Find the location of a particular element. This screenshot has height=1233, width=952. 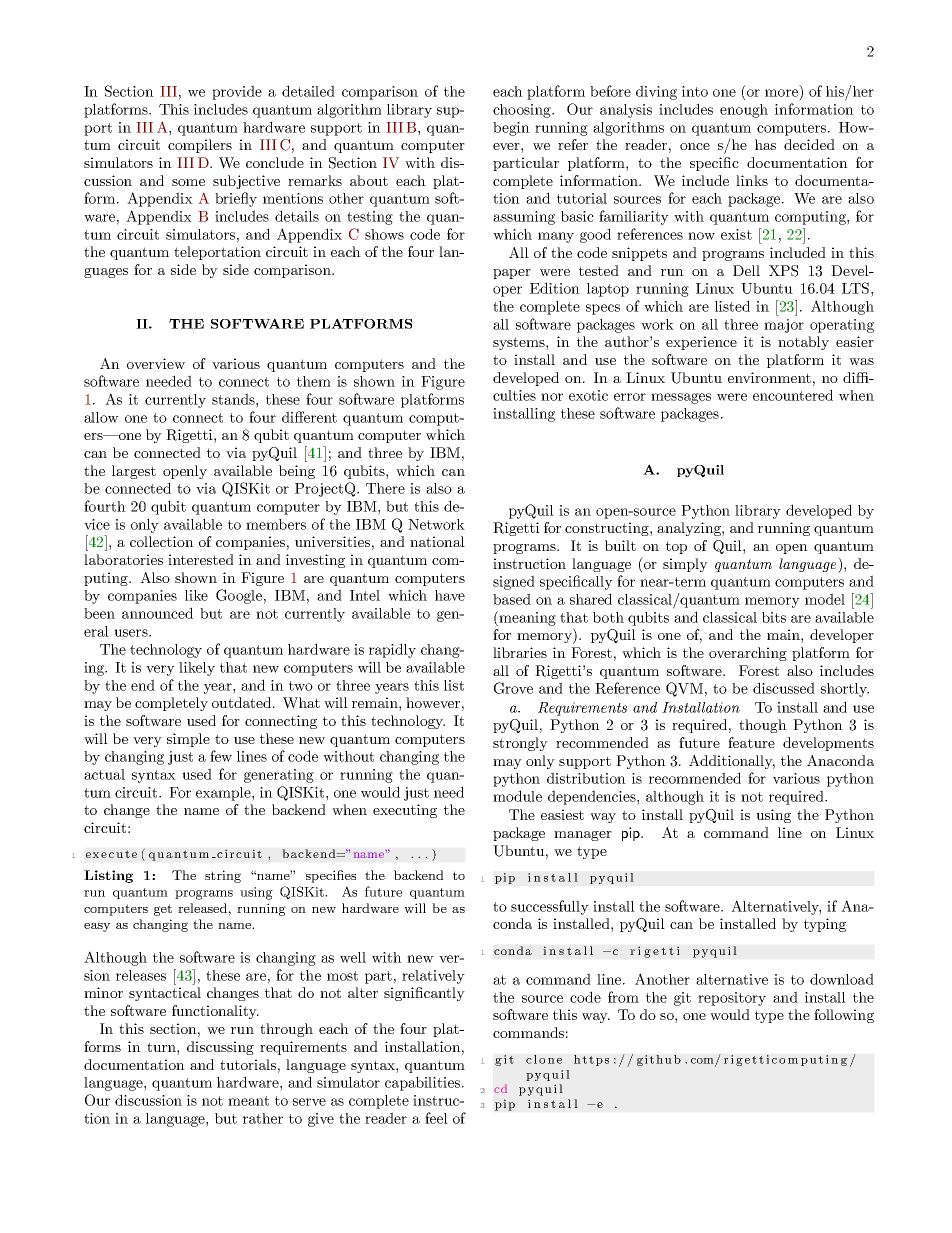

compilers is located at coordinates (200, 146).
